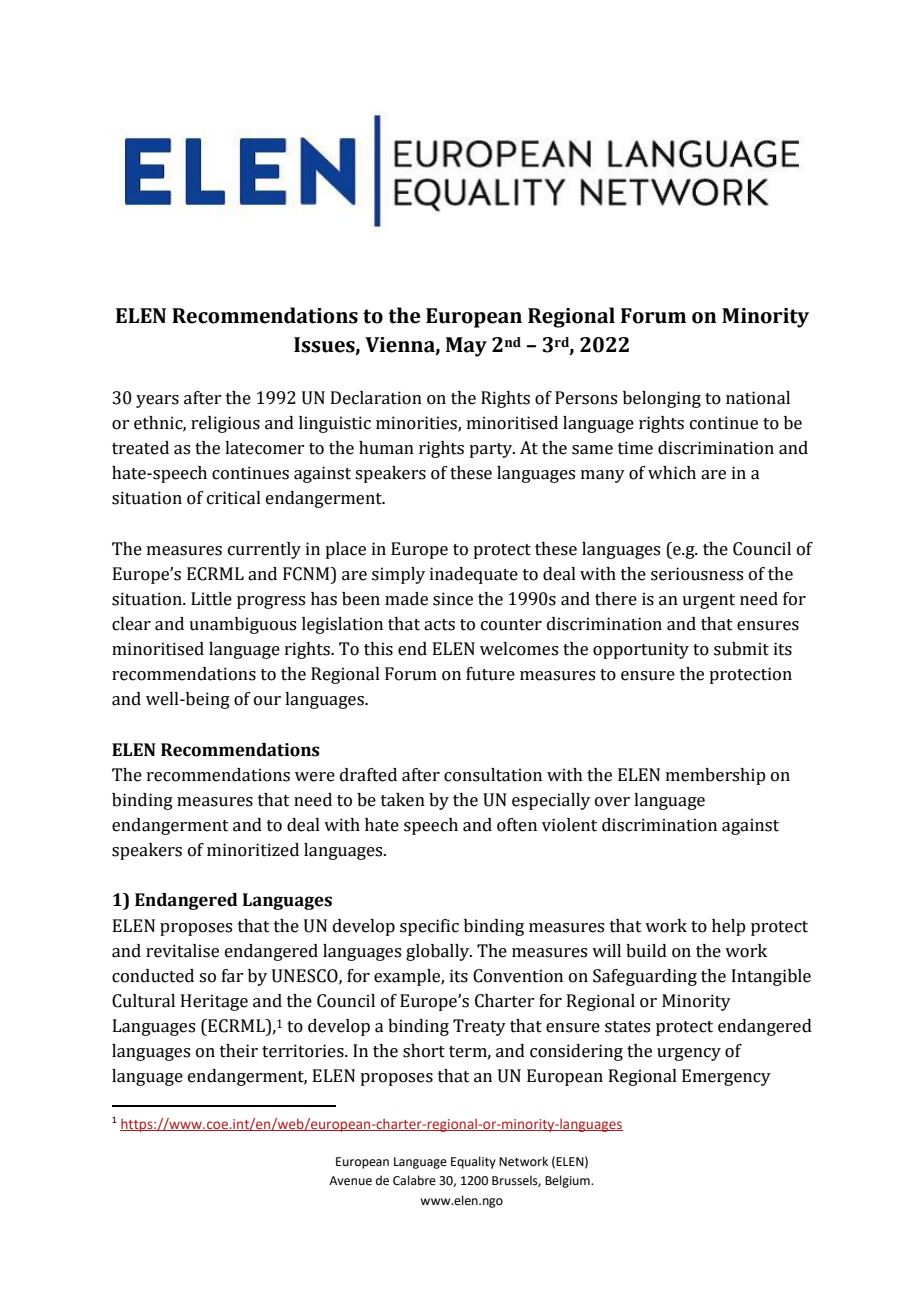 The width and height of the page is (924, 1308). What do you see at coordinates (157, 401) in the page?
I see `years` at bounding box center [157, 401].
